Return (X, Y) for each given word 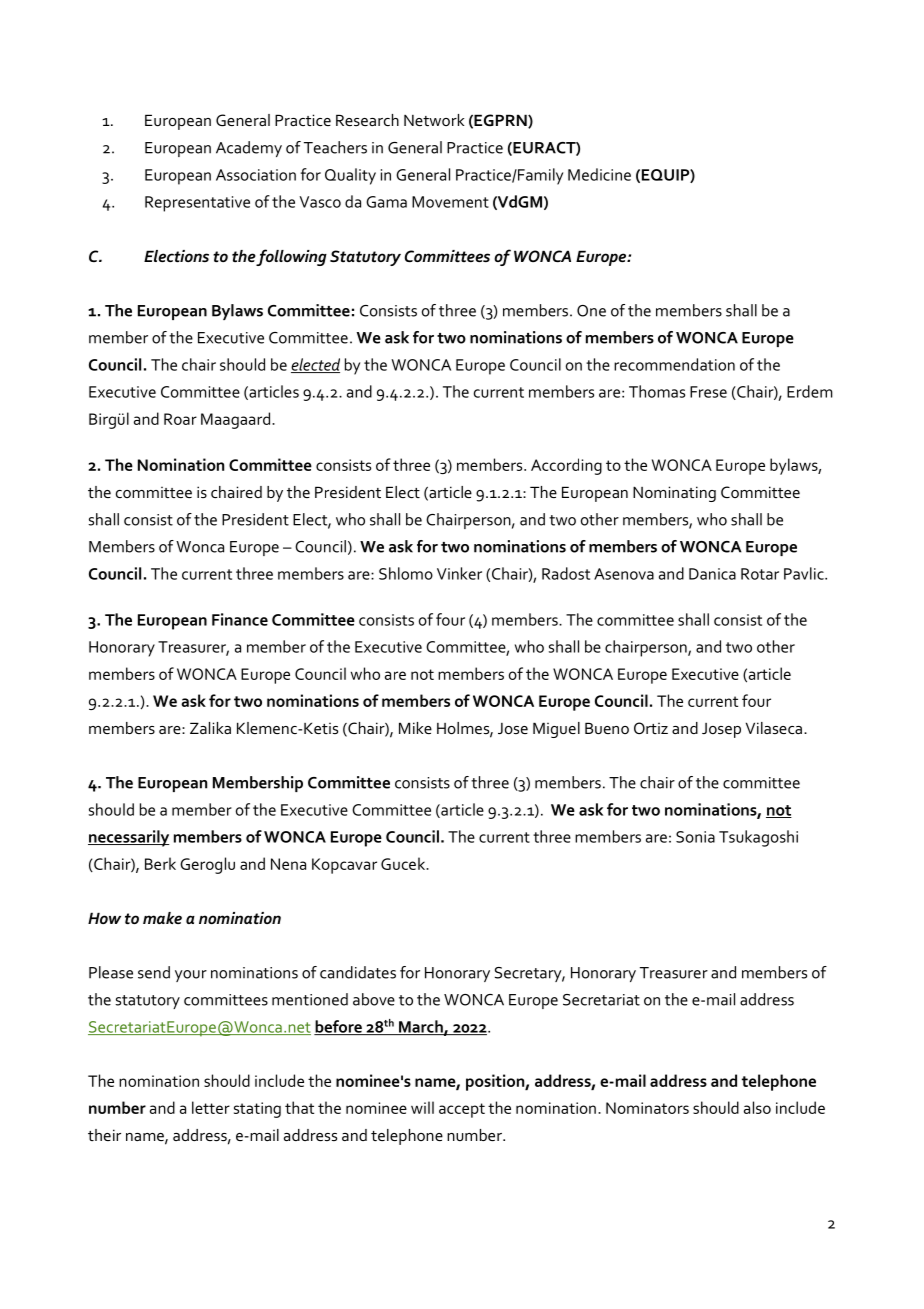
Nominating (674, 494)
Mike (415, 728)
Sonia (695, 837)
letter (211, 1107)
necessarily (129, 838)
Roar (180, 419)
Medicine (599, 174)
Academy (249, 149)
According (566, 466)
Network (434, 120)
